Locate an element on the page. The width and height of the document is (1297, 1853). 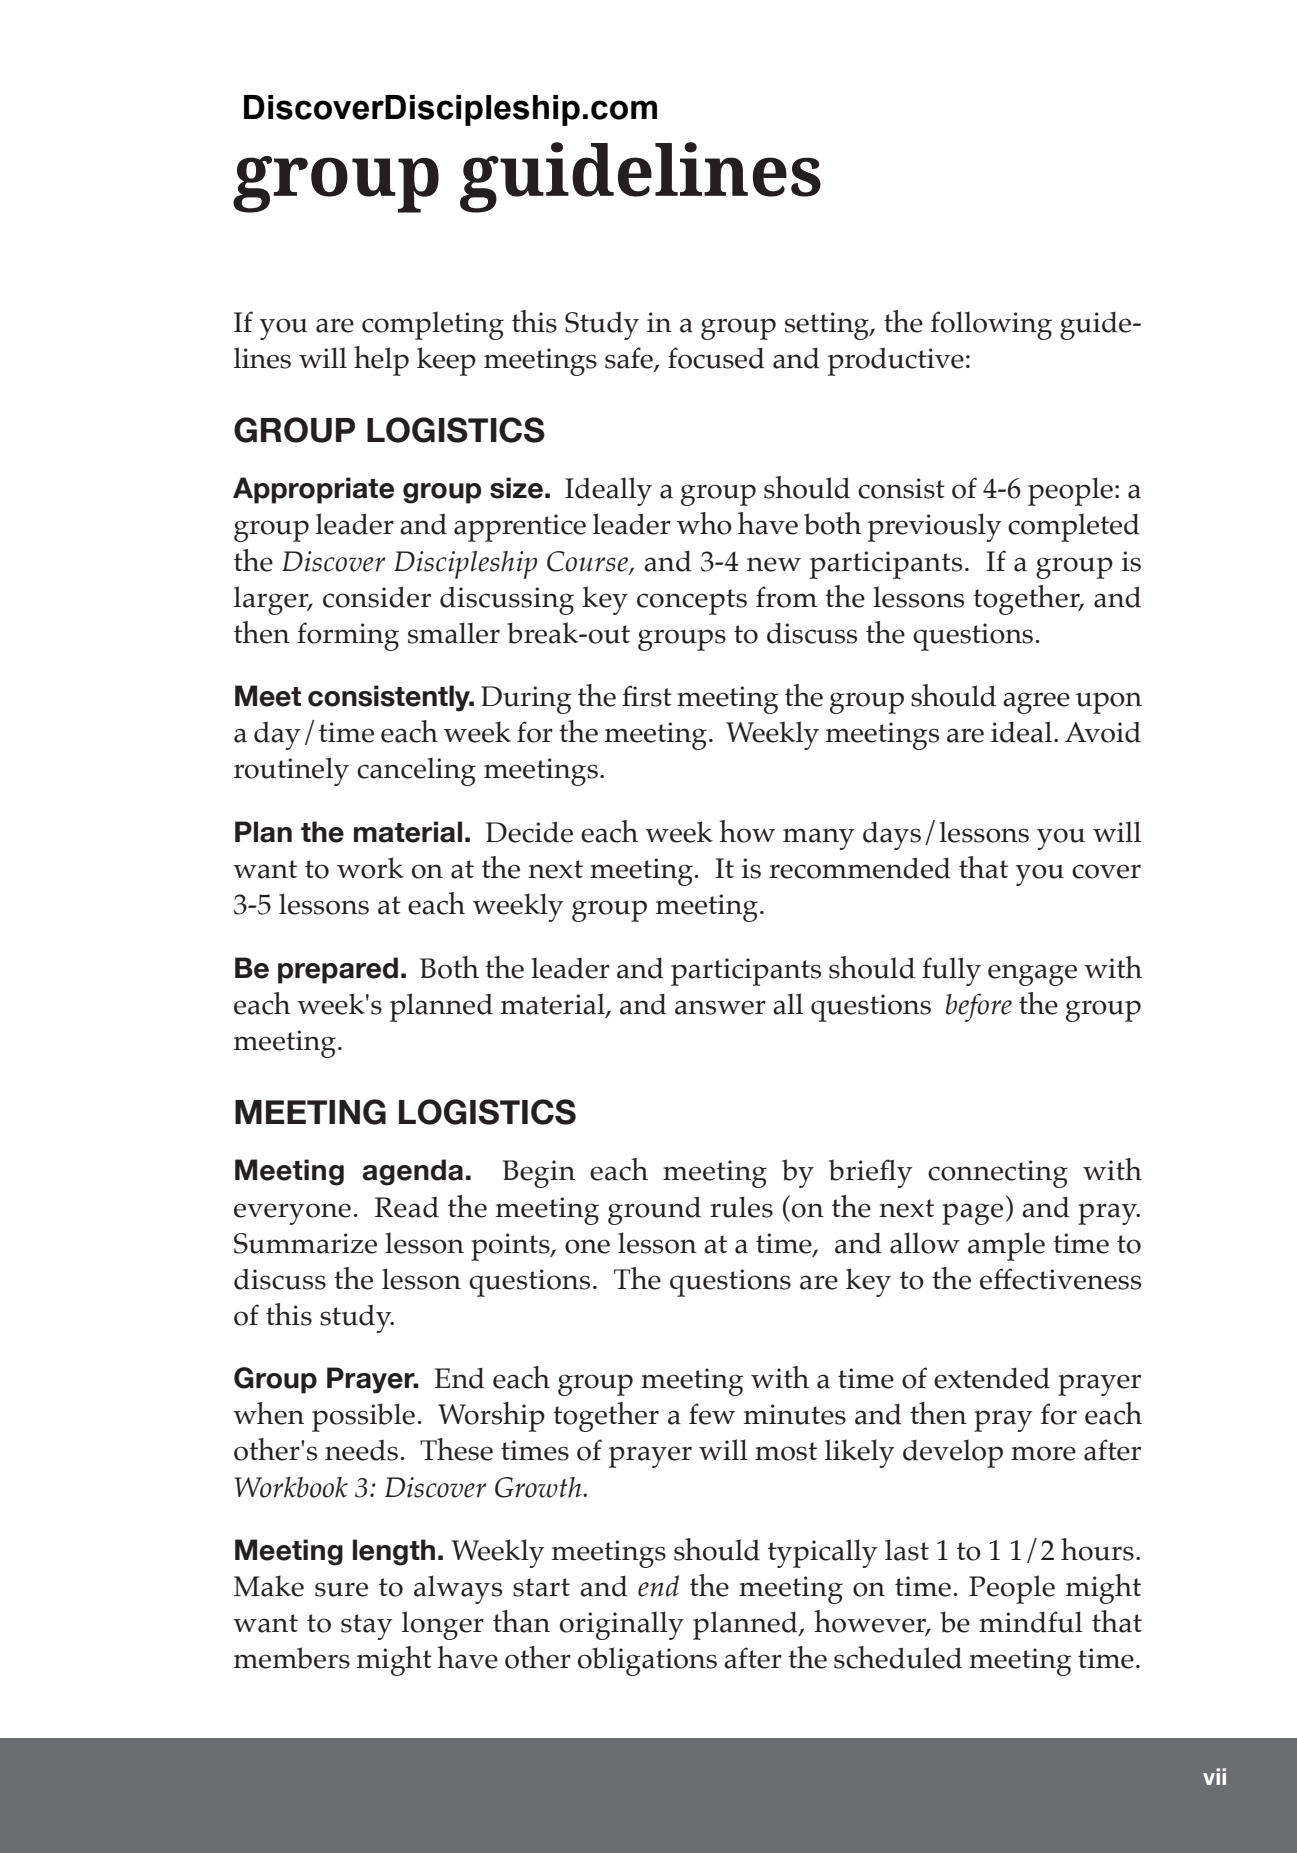
help is located at coordinates (381, 361).
